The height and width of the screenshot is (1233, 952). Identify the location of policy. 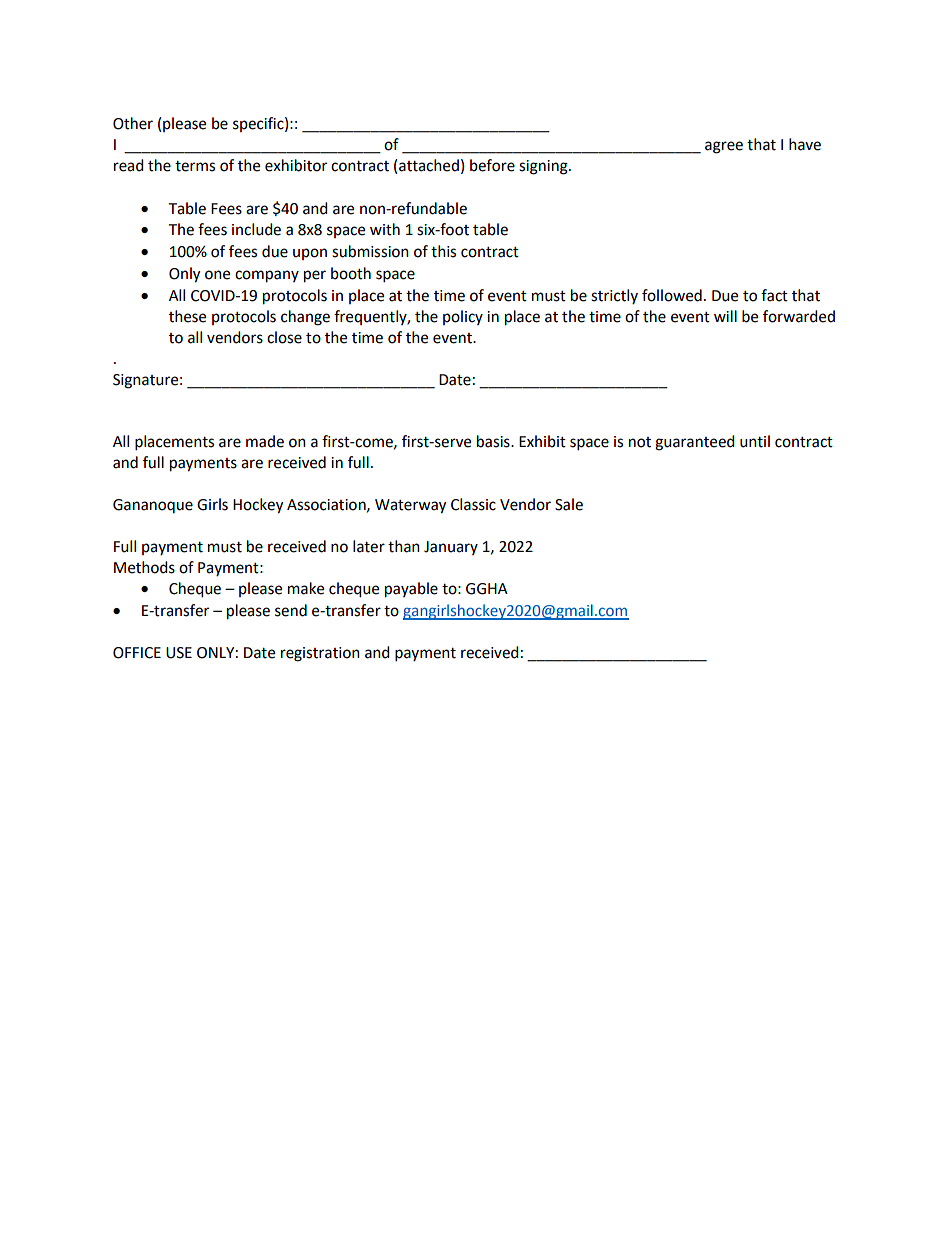
(463, 317).
